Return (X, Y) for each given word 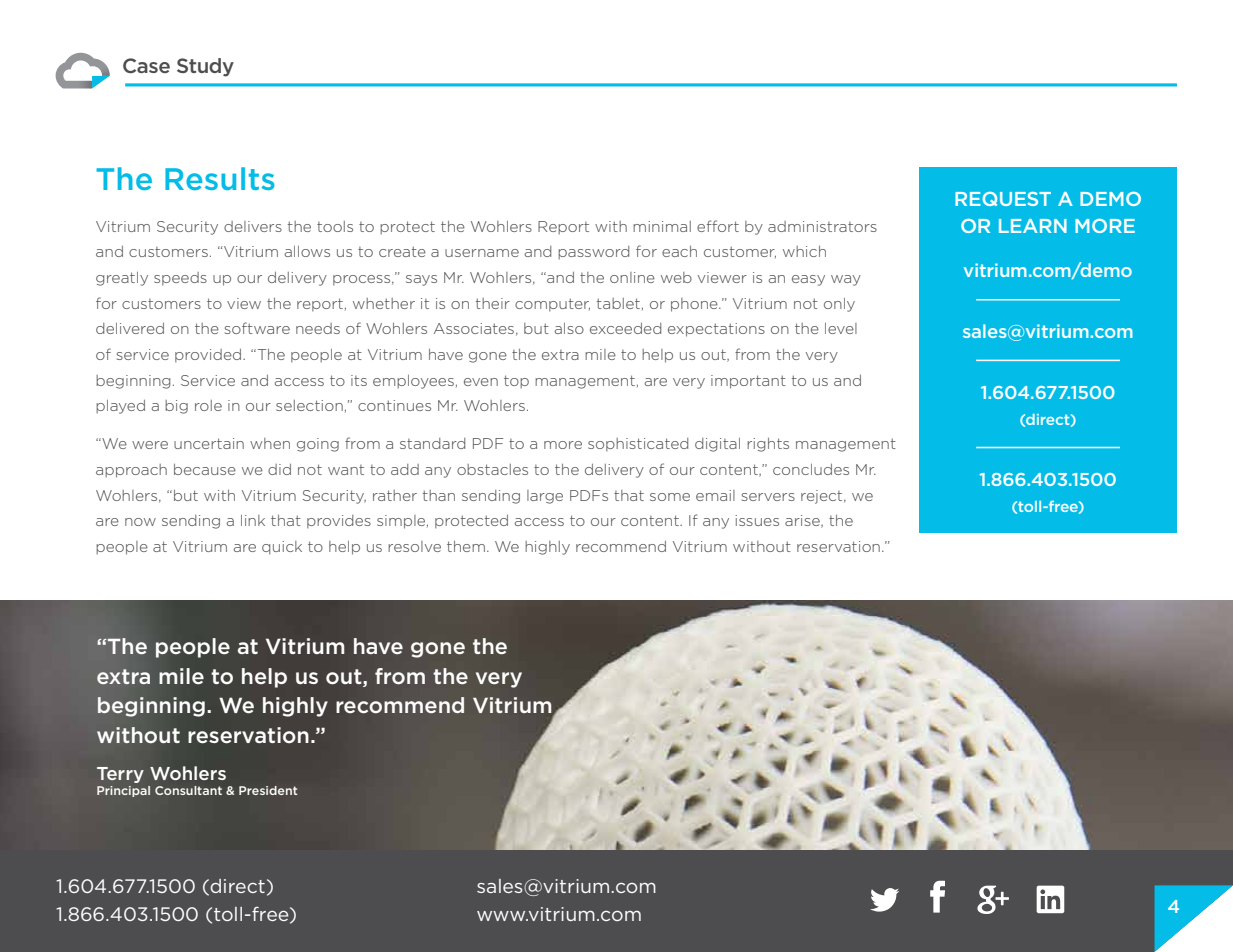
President (268, 790)
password (593, 253)
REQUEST (1003, 199)
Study (205, 67)
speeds (180, 278)
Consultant (188, 790)
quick (282, 548)
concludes (811, 469)
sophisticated (638, 444)
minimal (662, 226)
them (466, 546)
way (846, 280)
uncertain (209, 443)
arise (803, 521)
